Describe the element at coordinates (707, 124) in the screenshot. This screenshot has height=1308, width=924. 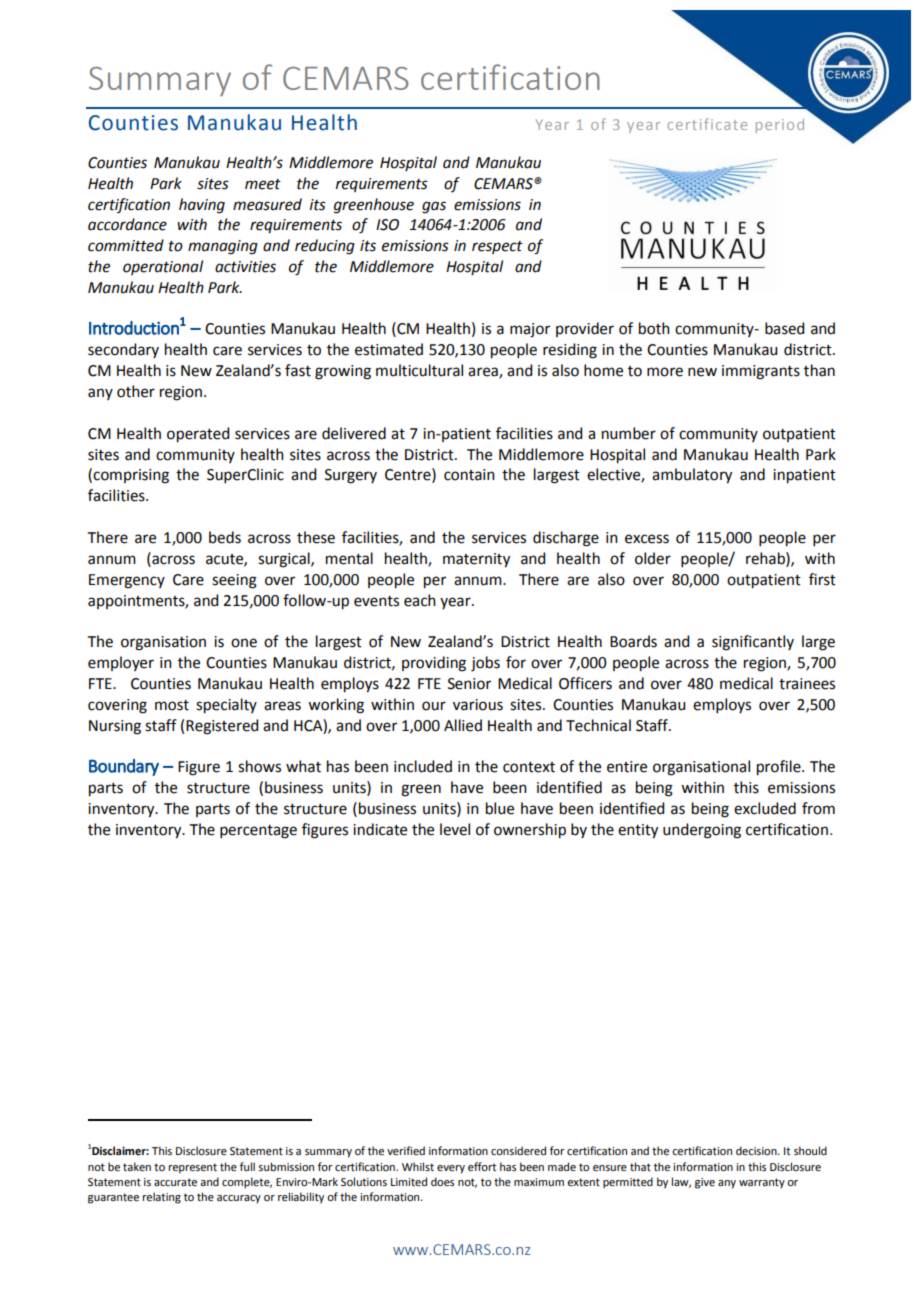
I see `certificate` at that location.
